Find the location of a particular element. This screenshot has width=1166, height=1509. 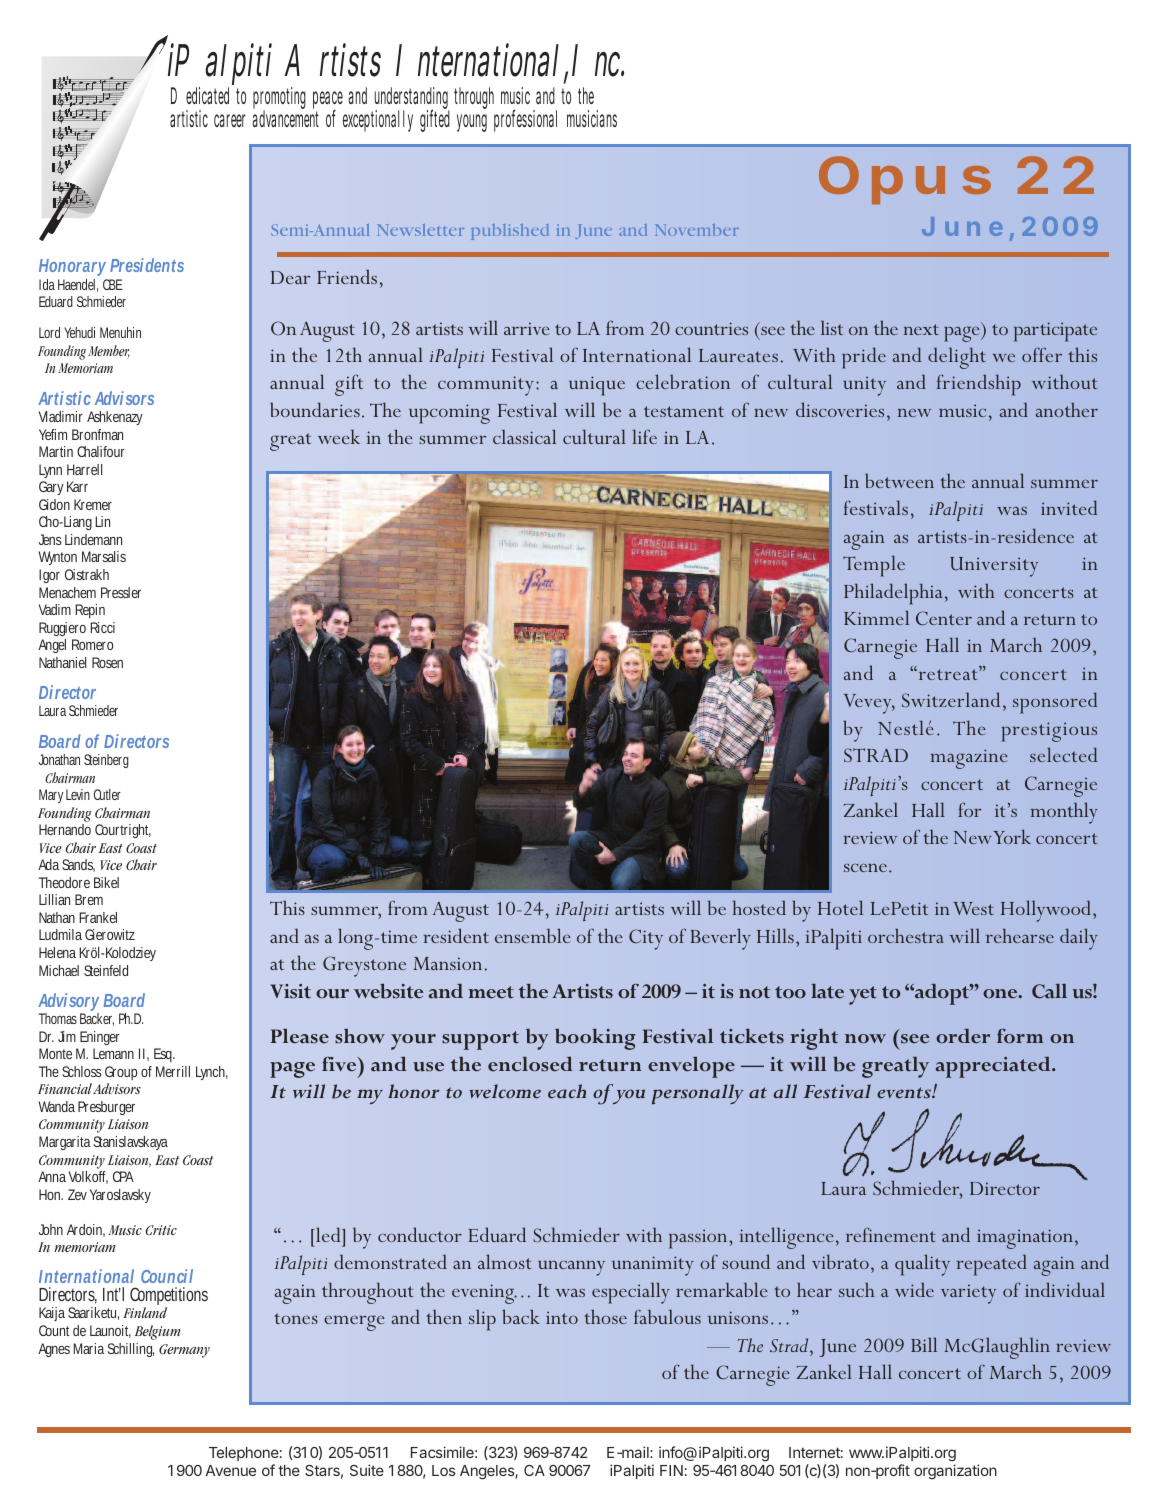

week is located at coordinates (339, 436).
